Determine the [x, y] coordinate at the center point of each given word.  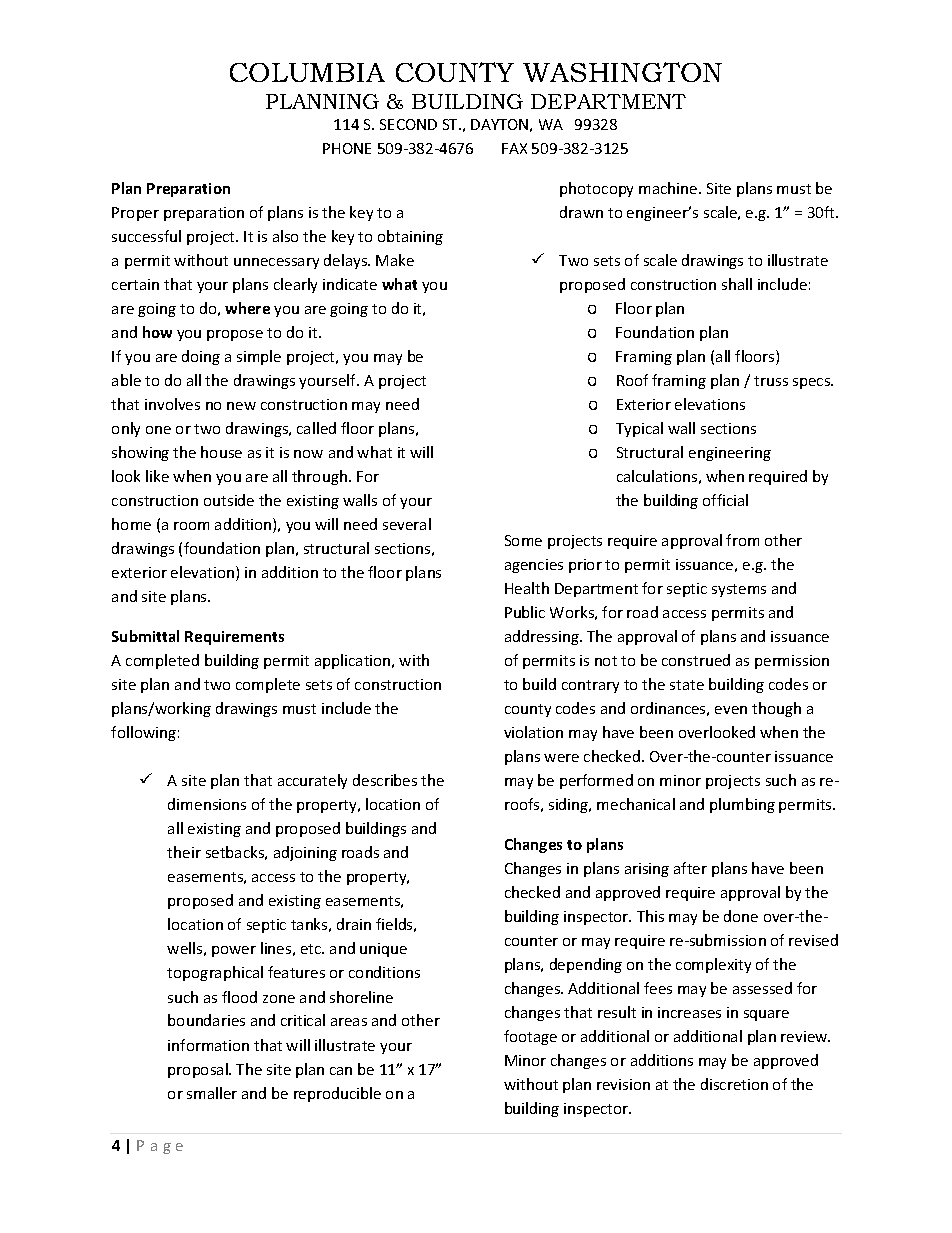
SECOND [408, 124]
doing [201, 357]
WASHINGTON [622, 72]
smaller [212, 1093]
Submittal [145, 636]
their [184, 852]
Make [395, 260]
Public [525, 612]
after [690, 868]
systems [739, 590]
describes [385, 780]
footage [530, 1037]
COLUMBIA [307, 72]
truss [771, 381]
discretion [734, 1084]
